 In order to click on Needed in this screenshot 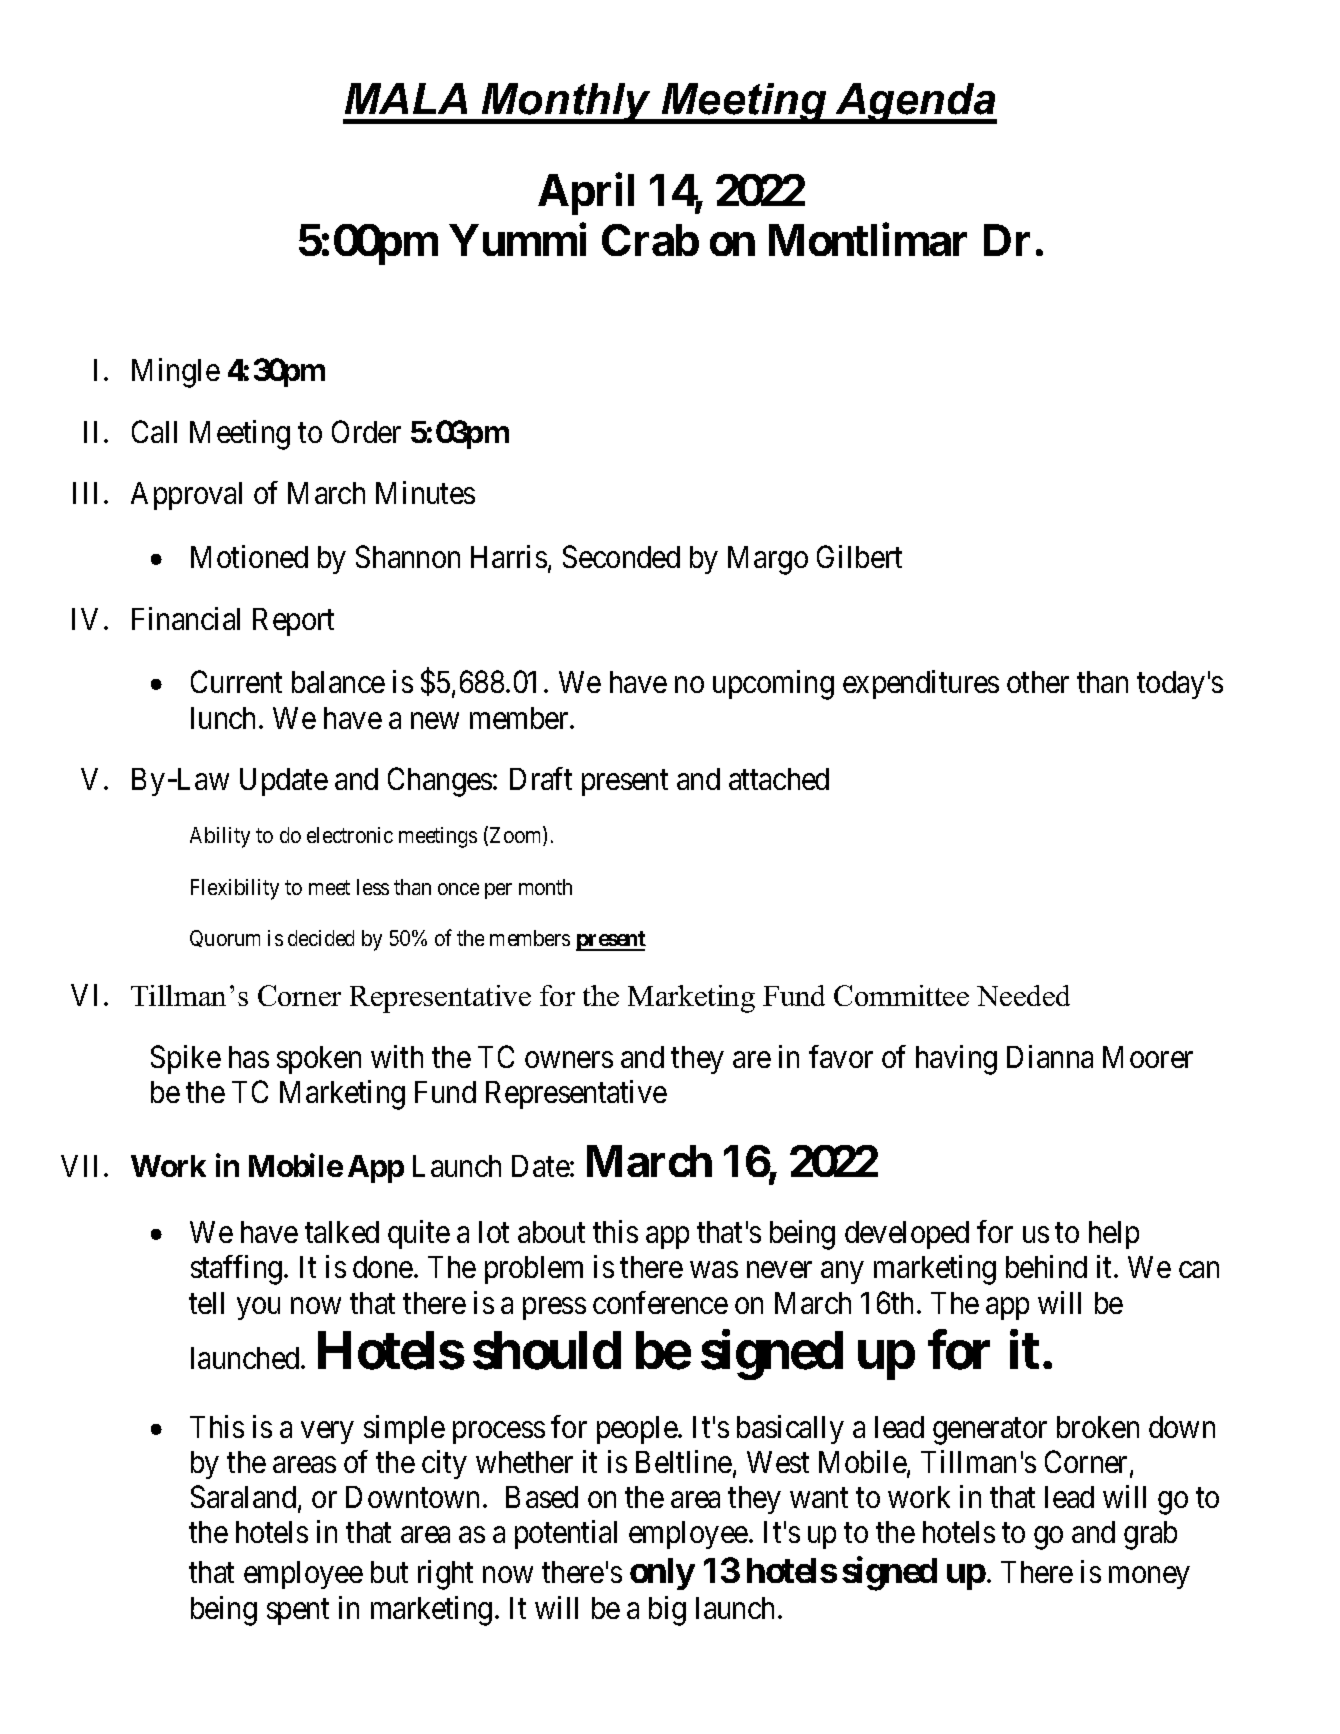, I will do `click(1023, 995)`.
